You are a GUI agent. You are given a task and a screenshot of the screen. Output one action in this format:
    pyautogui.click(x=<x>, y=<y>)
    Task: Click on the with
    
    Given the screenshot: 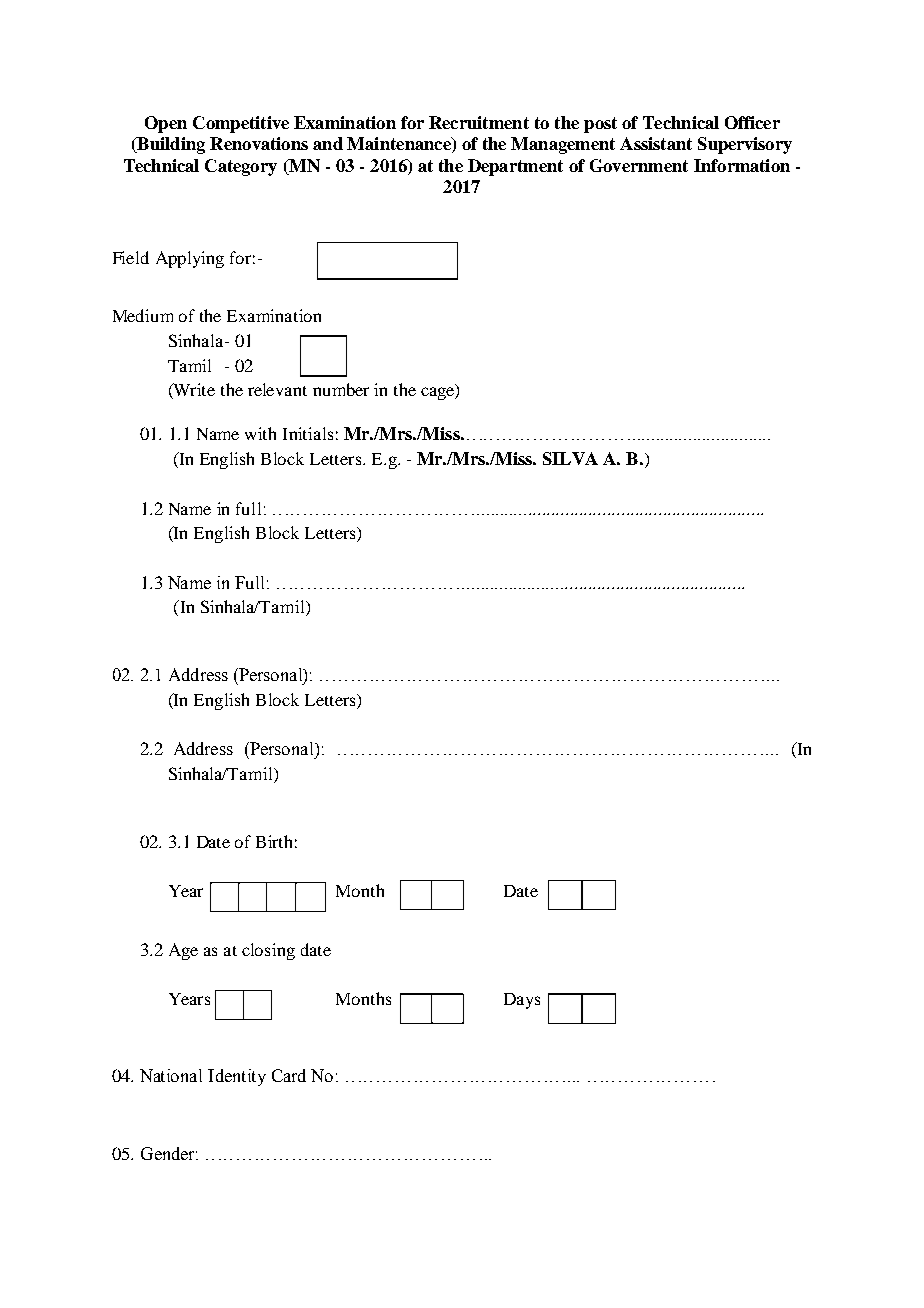 What is the action you would take?
    pyautogui.click(x=260, y=433)
